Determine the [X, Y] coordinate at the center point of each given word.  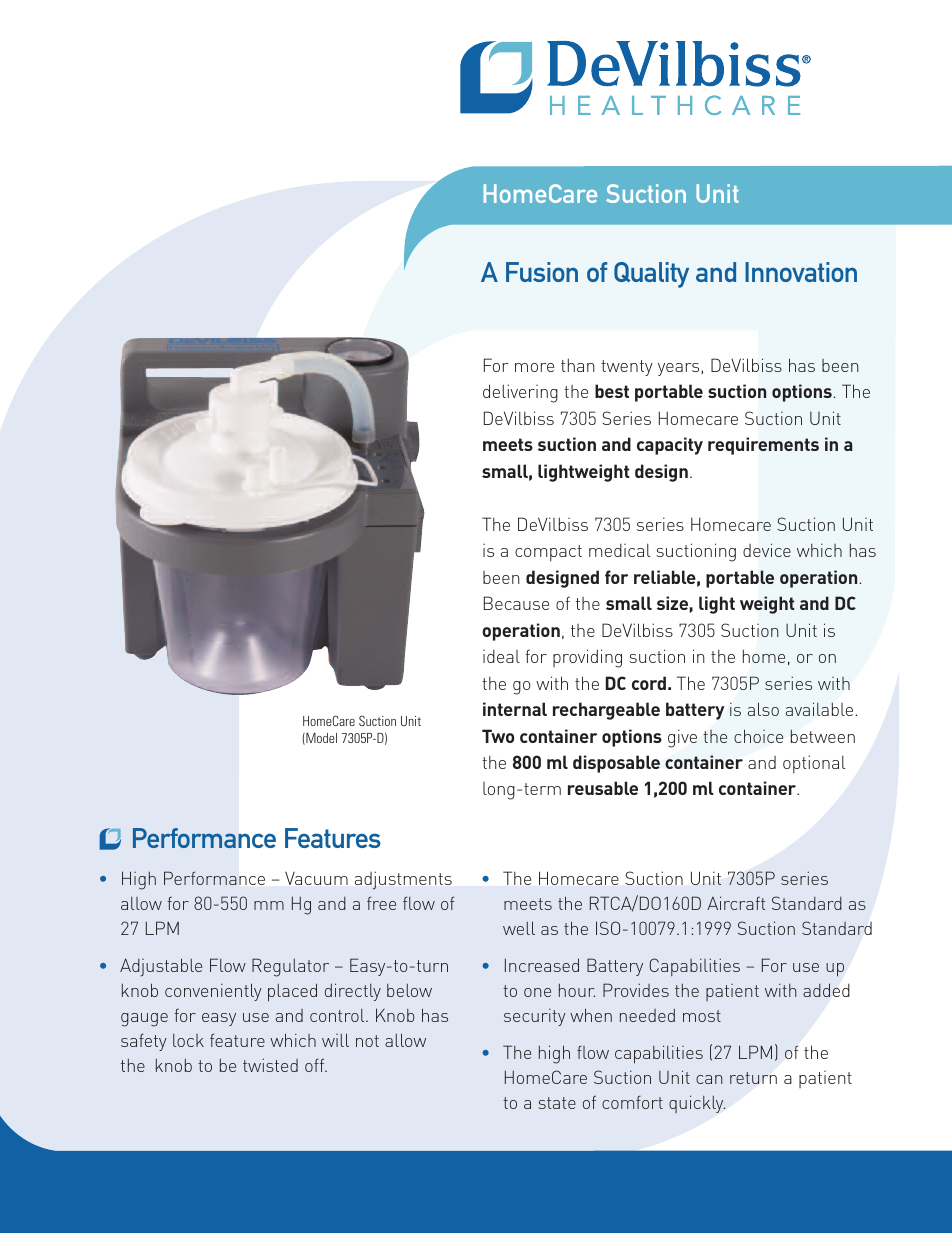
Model [320, 739]
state [557, 1103]
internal [515, 709]
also [763, 709]
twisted [270, 1065]
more [534, 367]
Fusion [542, 272]
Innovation [801, 272]
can [709, 1079]
